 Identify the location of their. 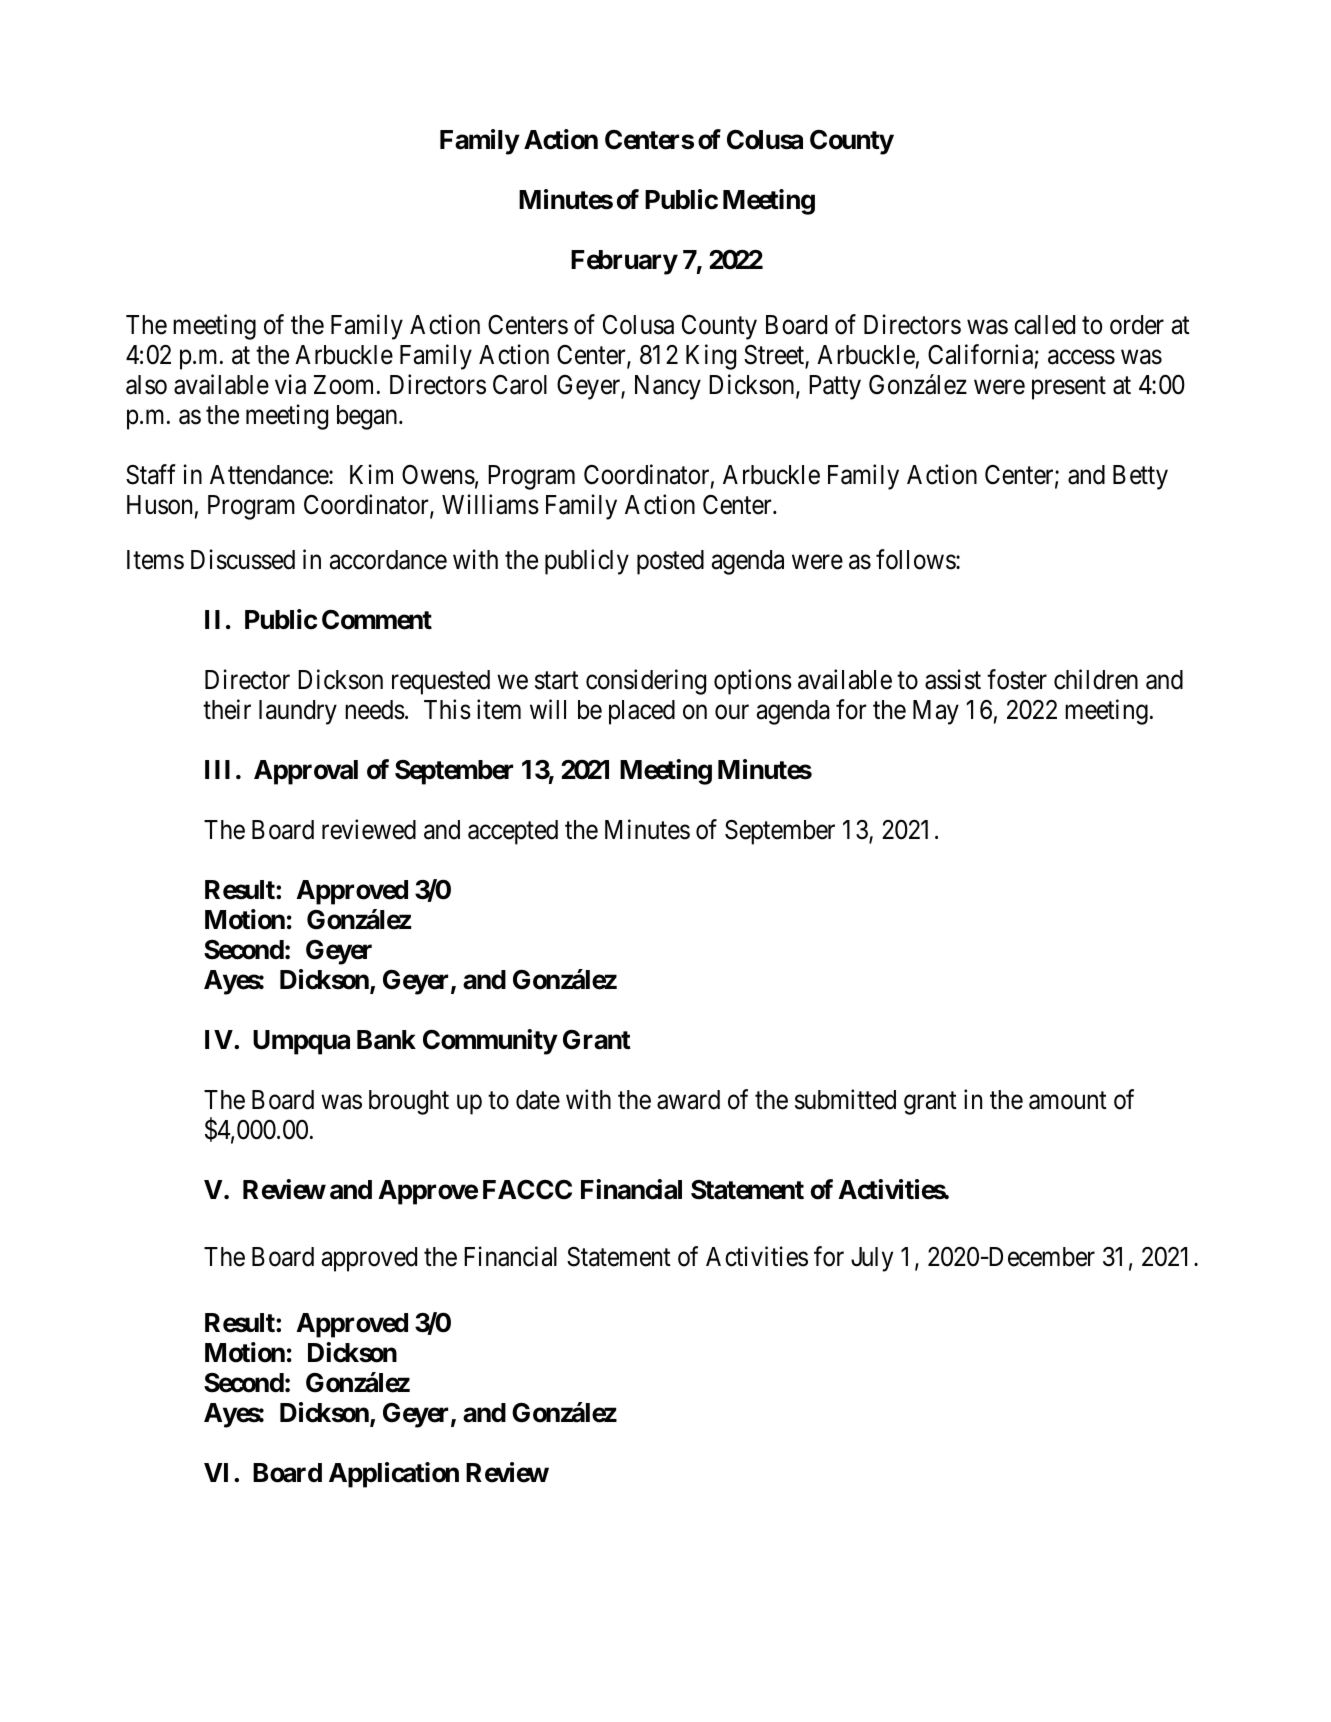
(227, 709).
